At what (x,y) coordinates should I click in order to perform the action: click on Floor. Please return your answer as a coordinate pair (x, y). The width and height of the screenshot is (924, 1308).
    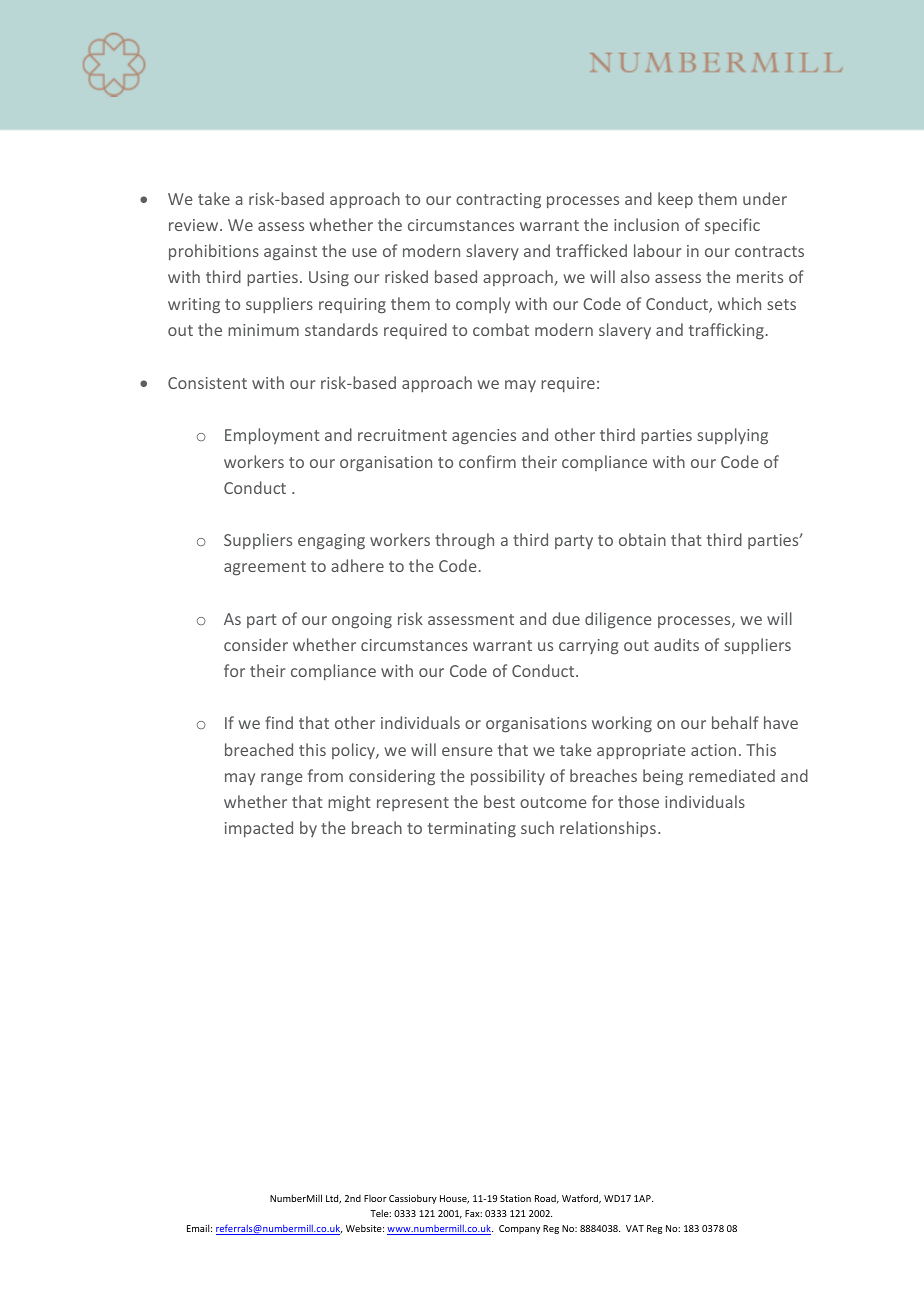
    Looking at the image, I should click on (375, 1198).
